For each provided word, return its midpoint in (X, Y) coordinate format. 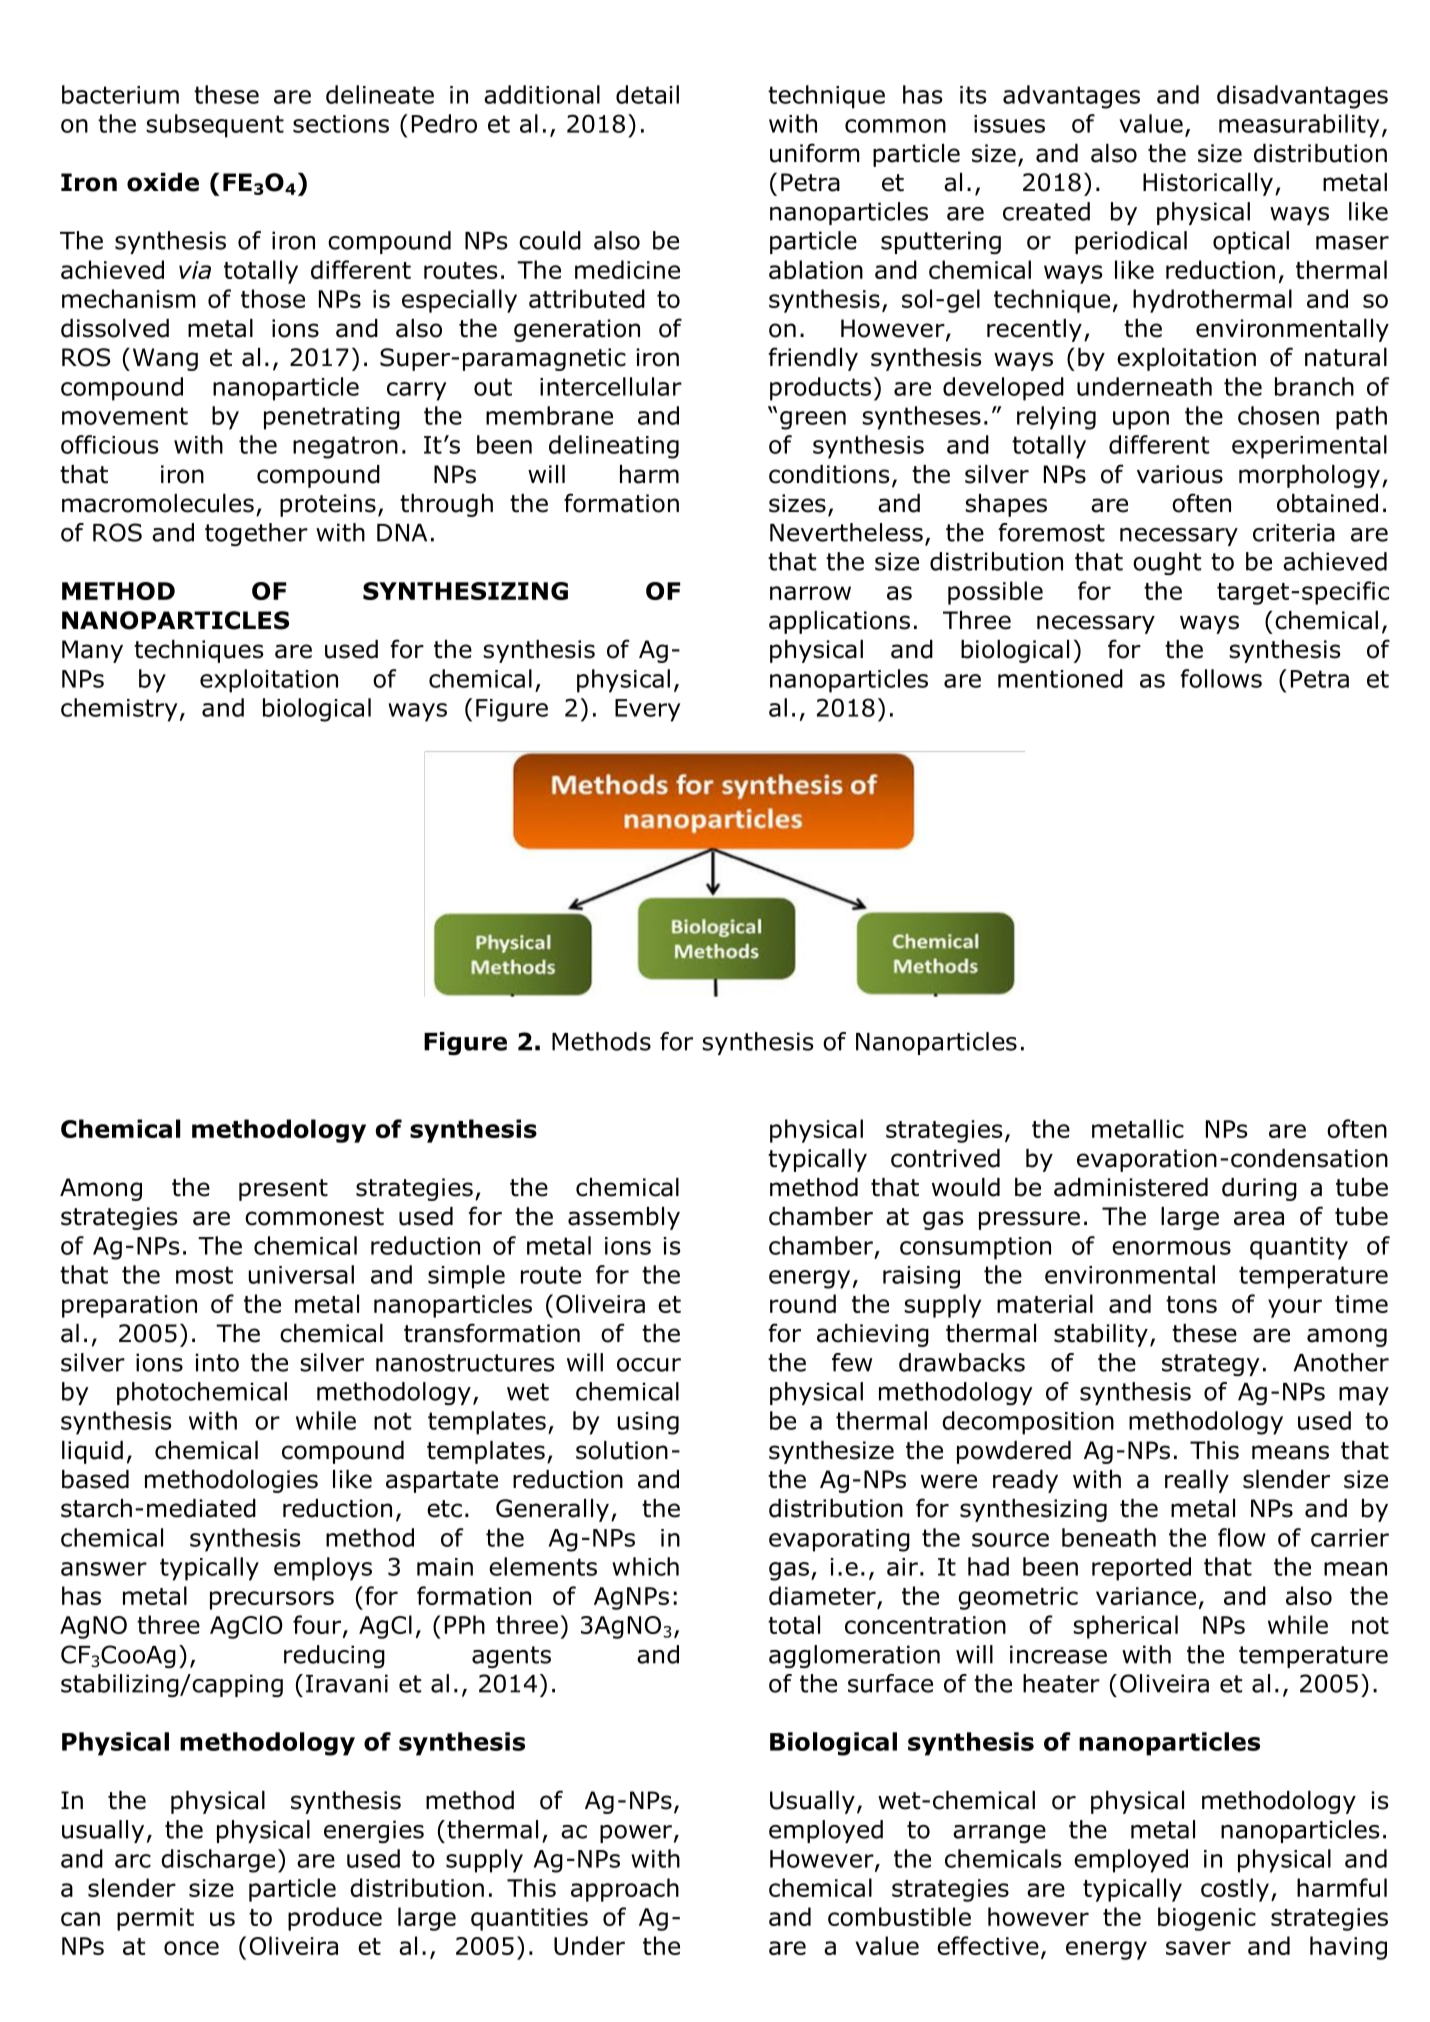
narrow (810, 593)
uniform (815, 153)
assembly (624, 1218)
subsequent (215, 126)
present (283, 1190)
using (648, 1423)
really (1197, 1481)
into (217, 1362)
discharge (218, 1861)
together (256, 534)
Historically (1208, 184)
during (1259, 1189)
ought (1167, 563)
